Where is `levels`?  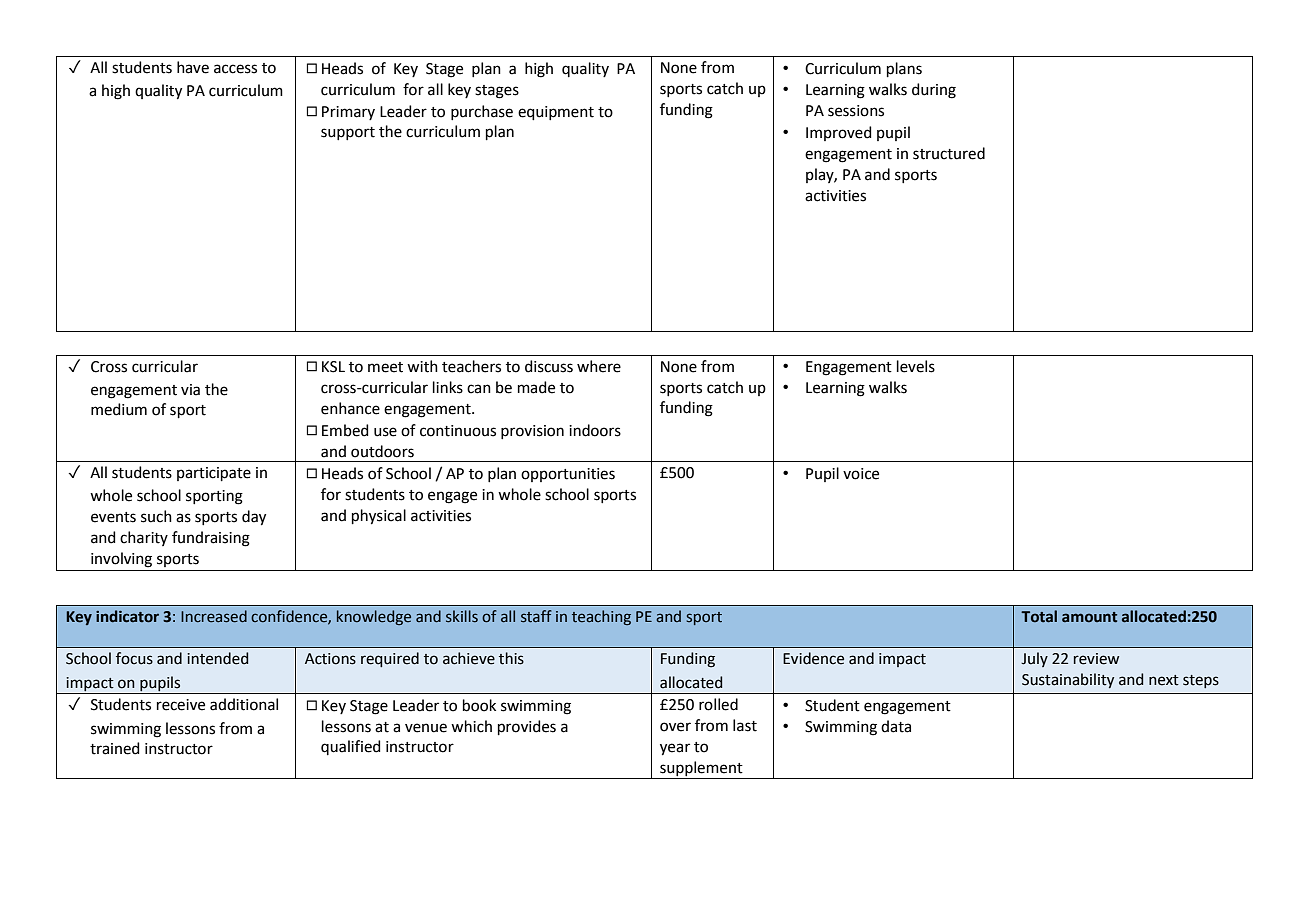 levels is located at coordinates (916, 366).
